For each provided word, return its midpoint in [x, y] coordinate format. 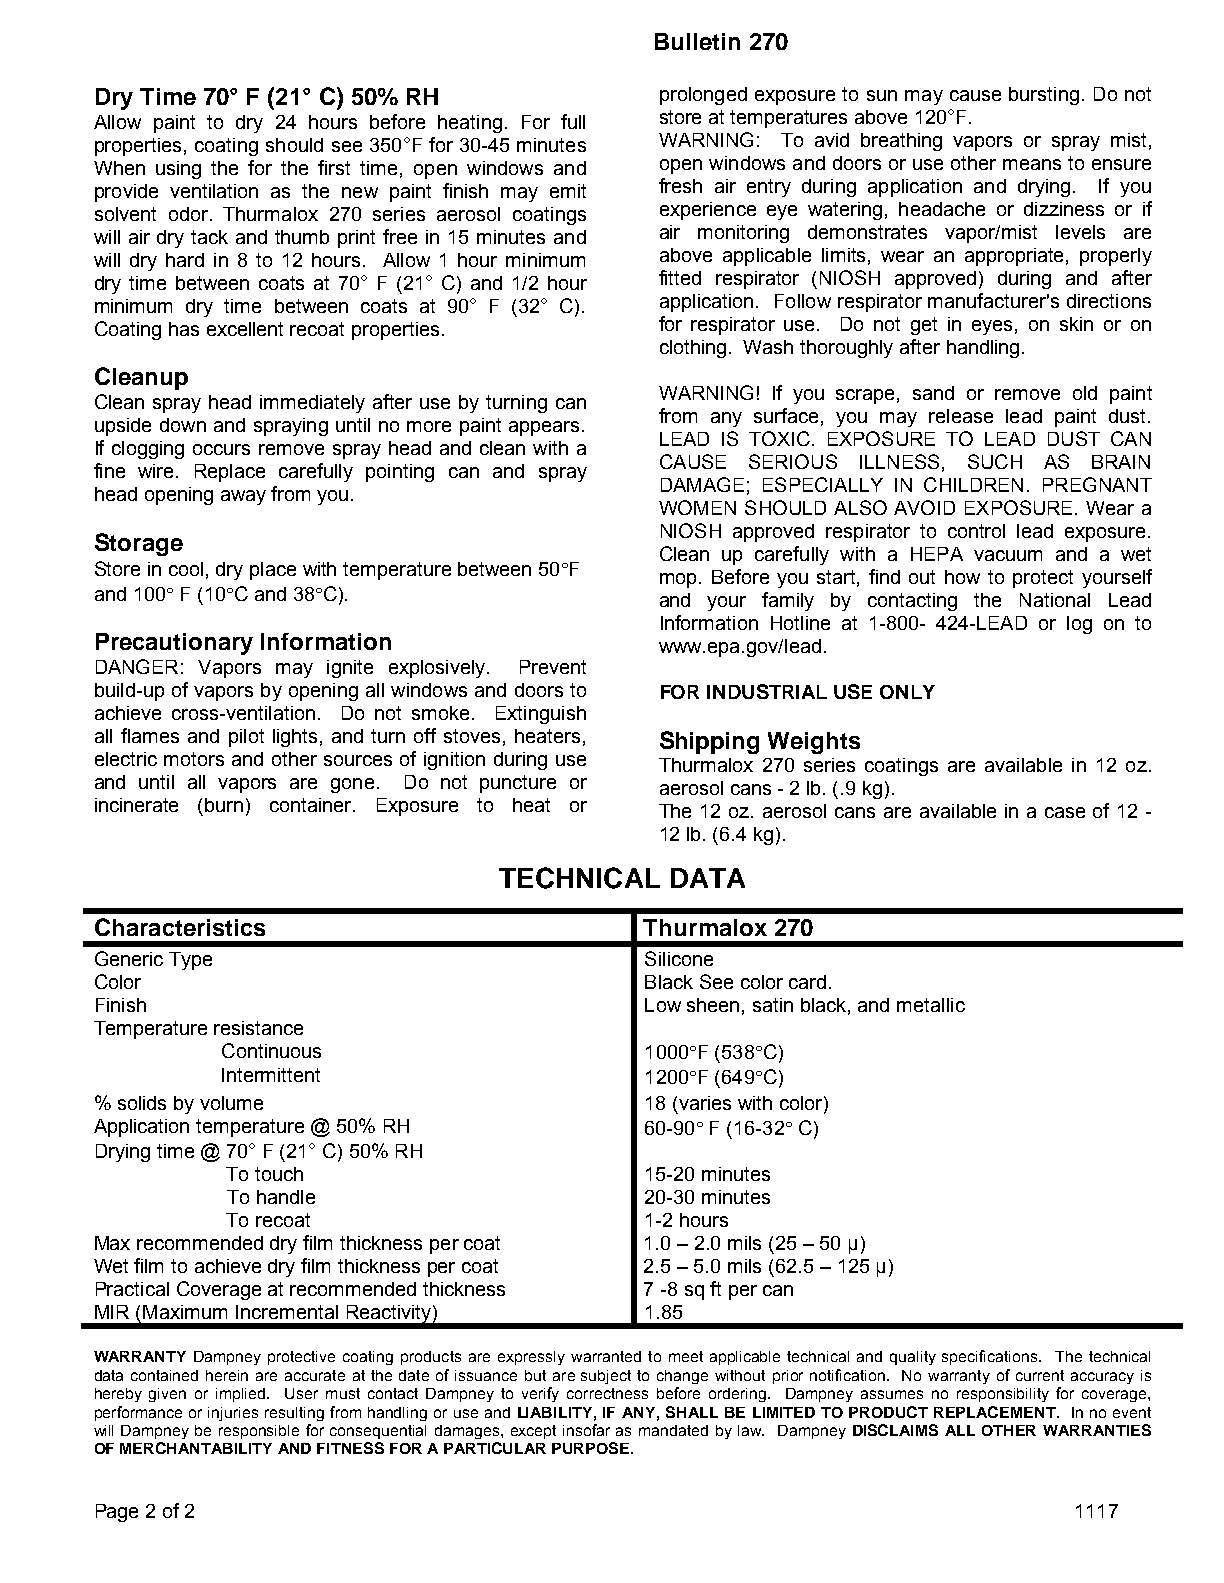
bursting [1044, 96]
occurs [221, 449]
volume [231, 1103]
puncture [518, 784]
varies [705, 1103]
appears [546, 428]
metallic [931, 1005]
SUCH [995, 461]
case [1065, 812]
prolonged [703, 96]
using [178, 170]
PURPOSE [592, 1448]
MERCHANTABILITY [196, 1448]
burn [224, 805]
